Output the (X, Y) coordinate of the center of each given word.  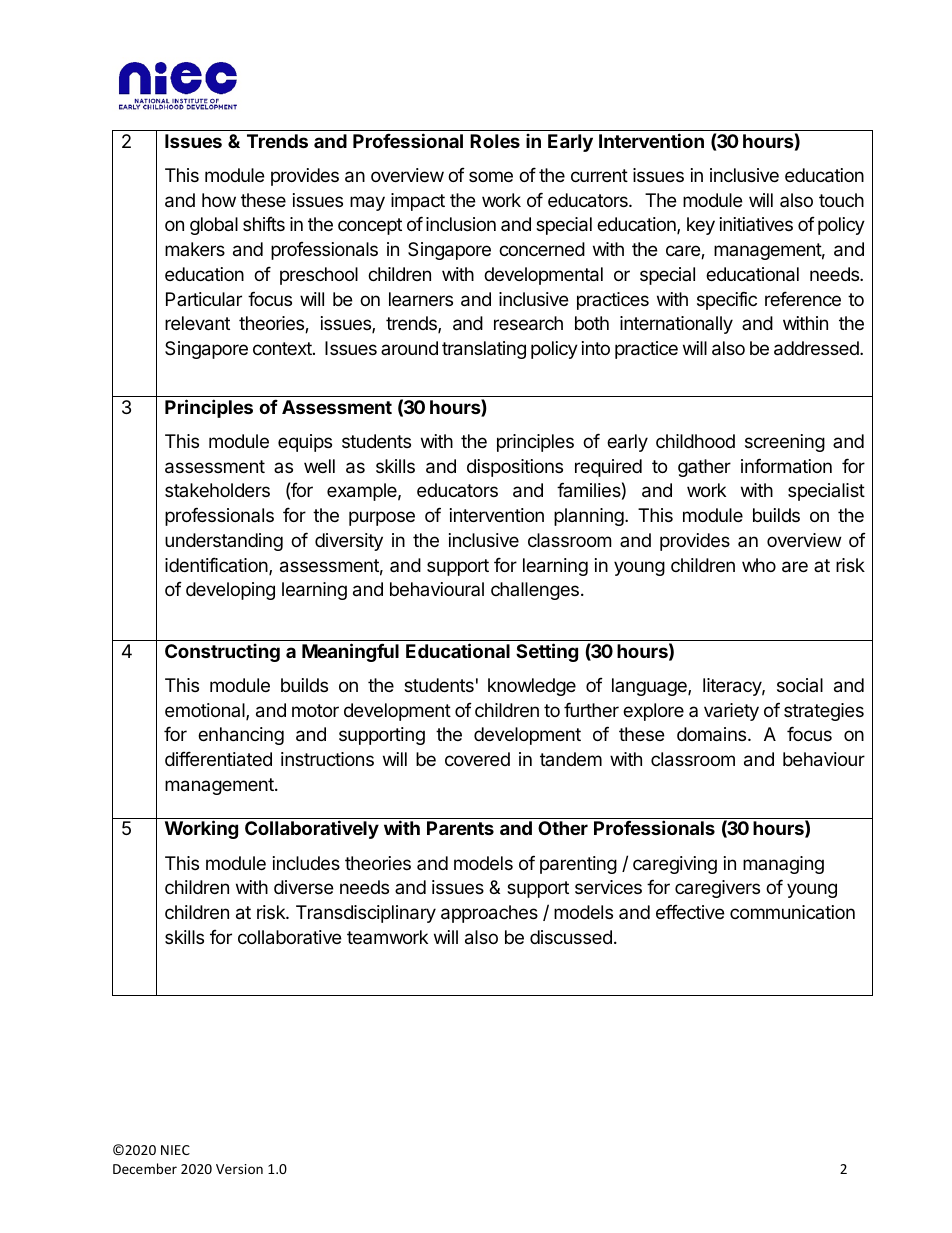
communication (792, 912)
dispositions (515, 468)
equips (305, 443)
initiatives (756, 224)
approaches (489, 914)
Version (239, 1169)
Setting (547, 652)
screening (785, 443)
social (800, 685)
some (491, 176)
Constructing (222, 653)
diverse (304, 887)
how (219, 200)
